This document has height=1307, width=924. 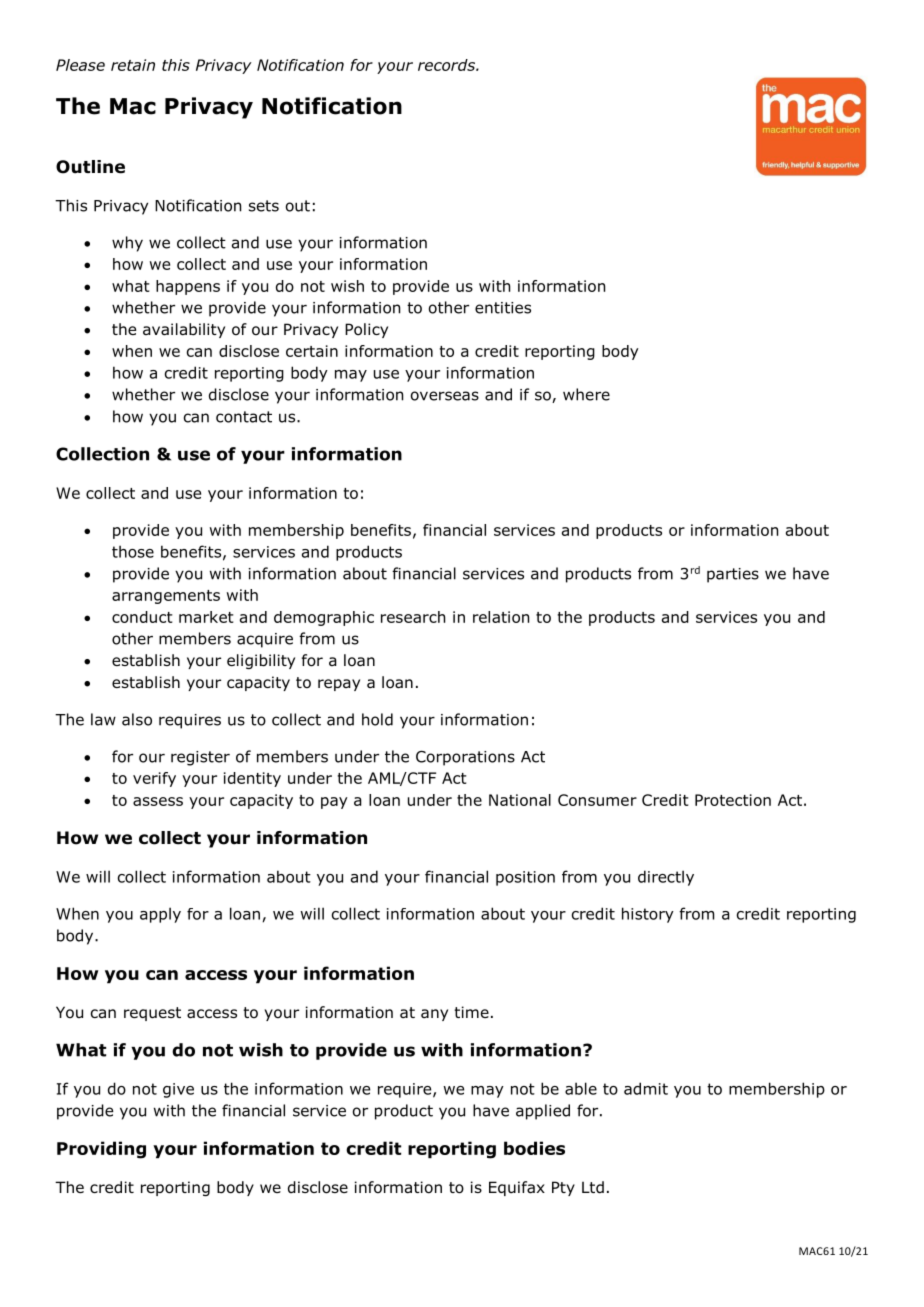 What do you see at coordinates (666, 878) in the document?
I see `directly` at bounding box center [666, 878].
